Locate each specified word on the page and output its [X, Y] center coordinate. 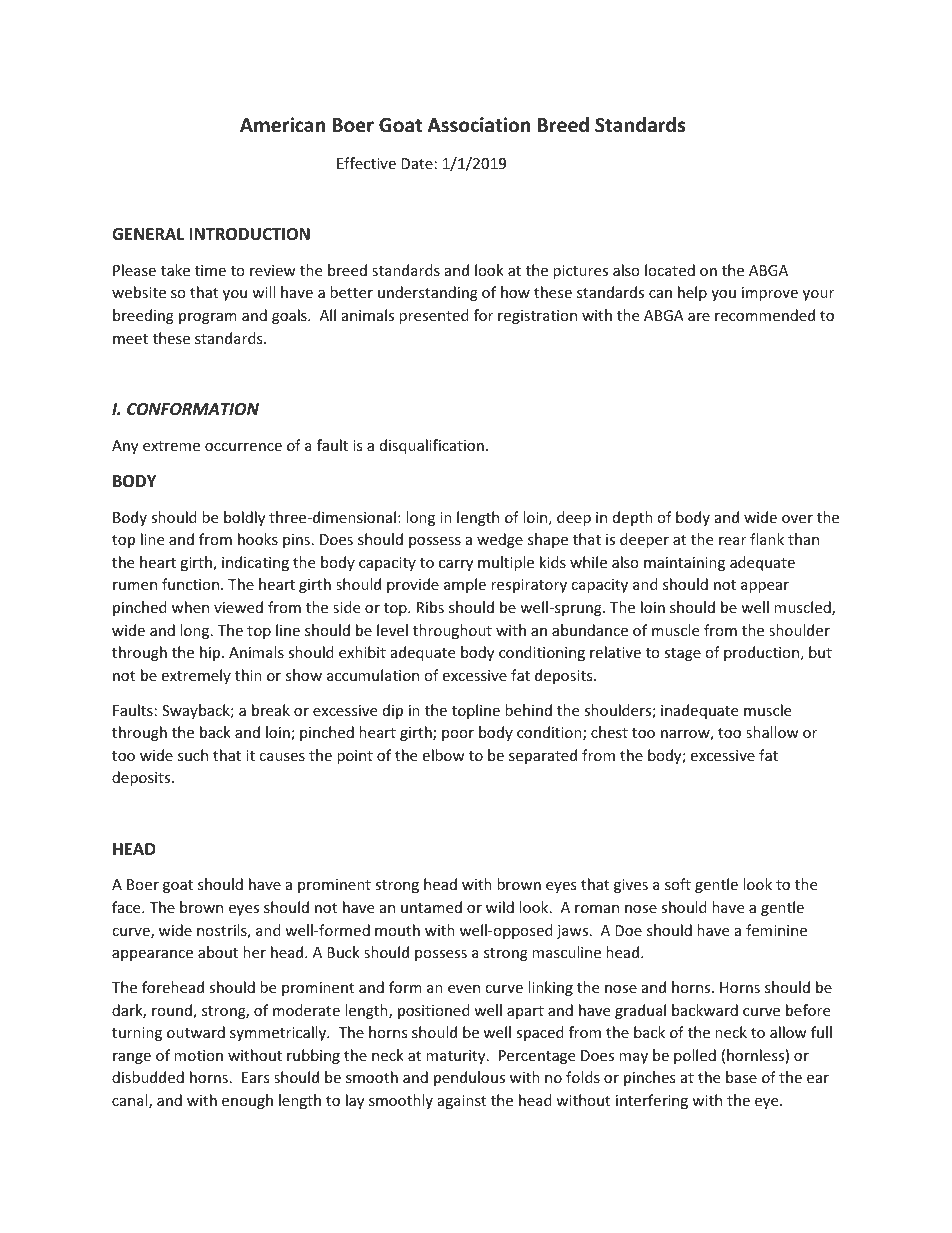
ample [465, 585]
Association [479, 125]
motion [198, 1055]
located [670, 270]
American [282, 125]
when [190, 607]
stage [682, 654]
